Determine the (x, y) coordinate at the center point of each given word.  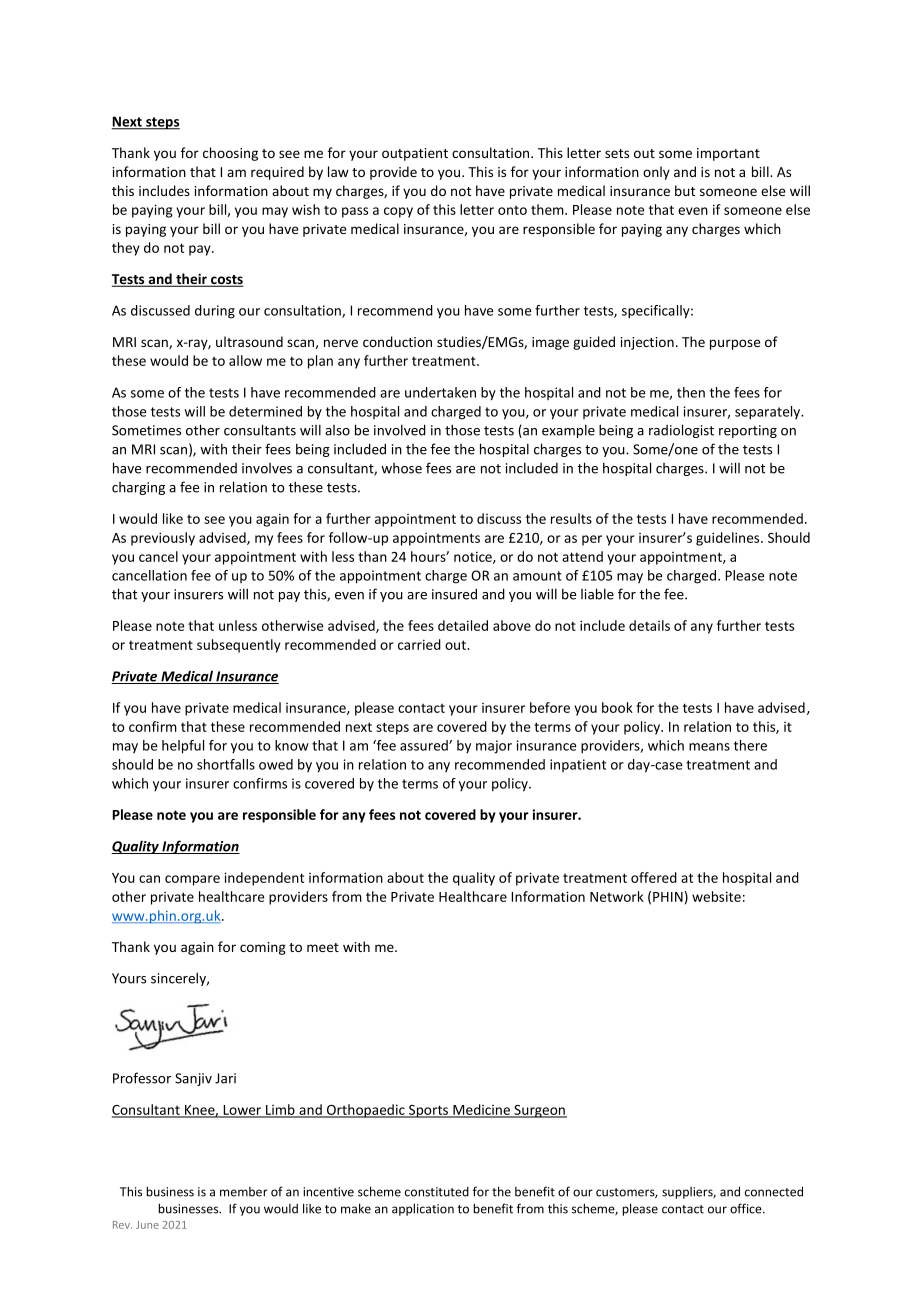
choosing (230, 154)
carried (419, 644)
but (685, 190)
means (709, 747)
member (244, 1192)
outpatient (415, 154)
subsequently (239, 646)
